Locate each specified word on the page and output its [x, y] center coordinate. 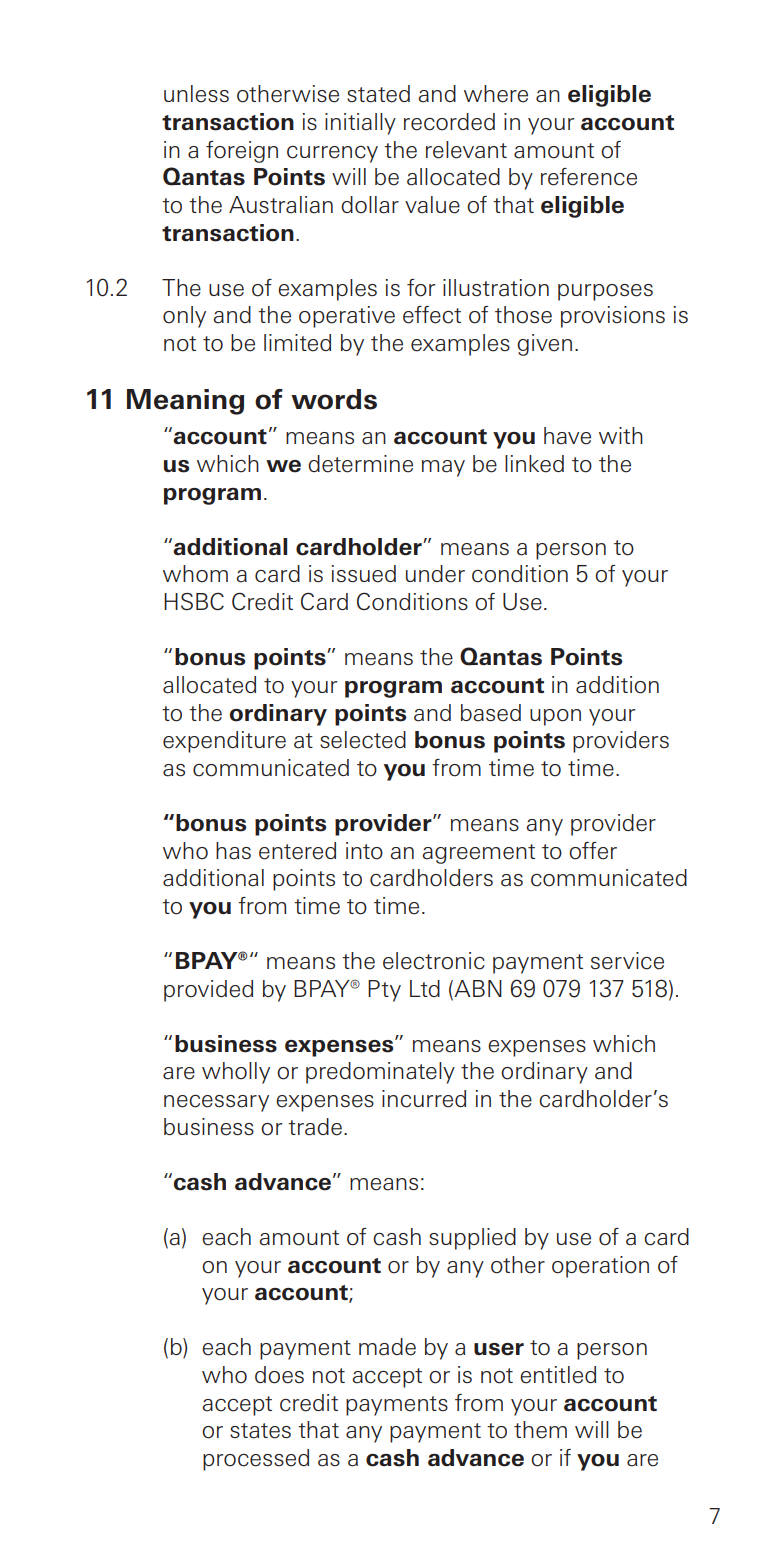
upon [555, 717]
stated [378, 94]
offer [593, 851]
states [260, 1431]
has [233, 851]
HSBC [194, 601]
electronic [434, 961]
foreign [242, 152]
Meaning [185, 402]
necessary [216, 1103]
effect [432, 315]
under [435, 574]
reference [589, 177]
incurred [424, 1099]
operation [600, 1267]
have [567, 436]
